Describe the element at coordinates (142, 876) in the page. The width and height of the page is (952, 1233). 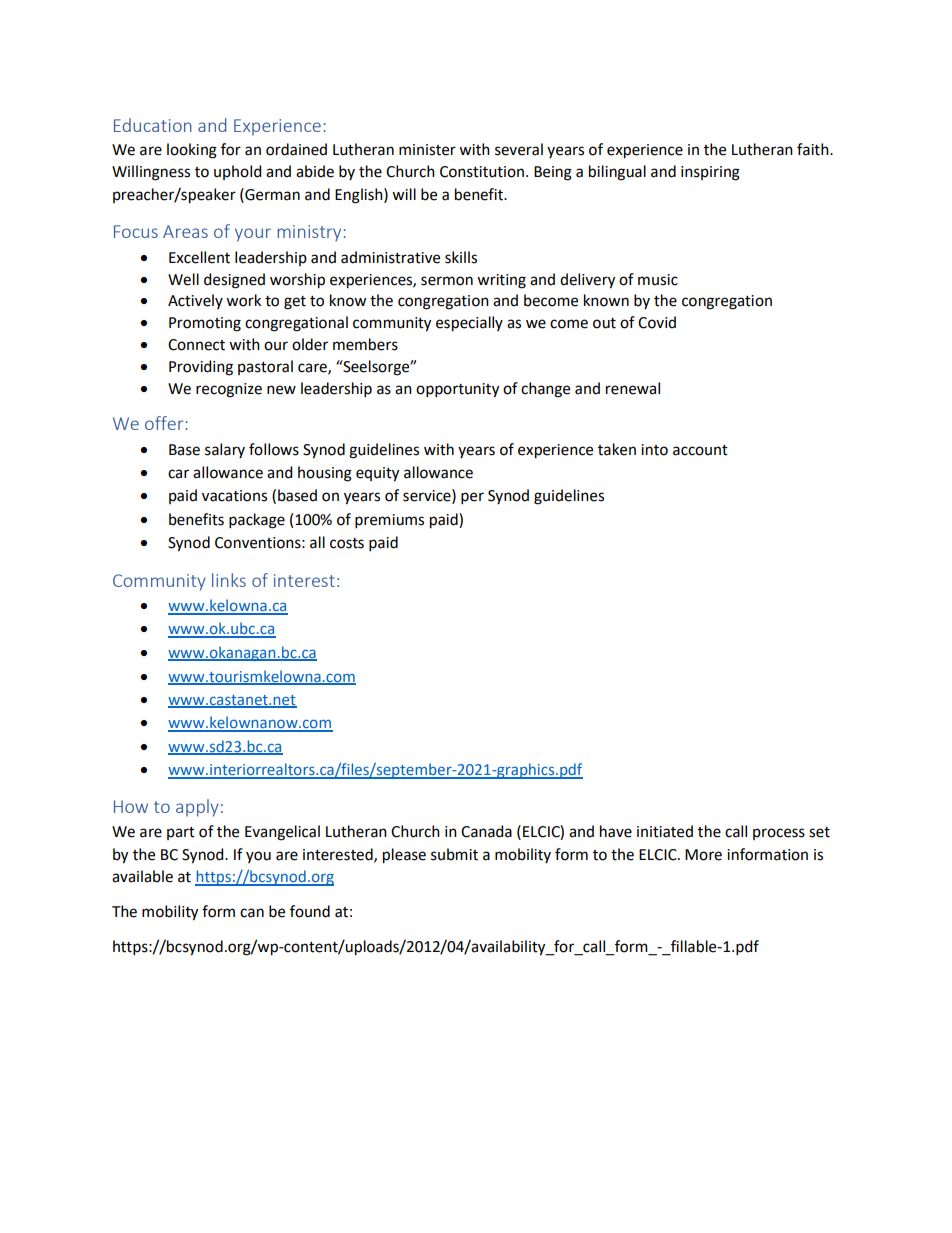
I see `available` at that location.
